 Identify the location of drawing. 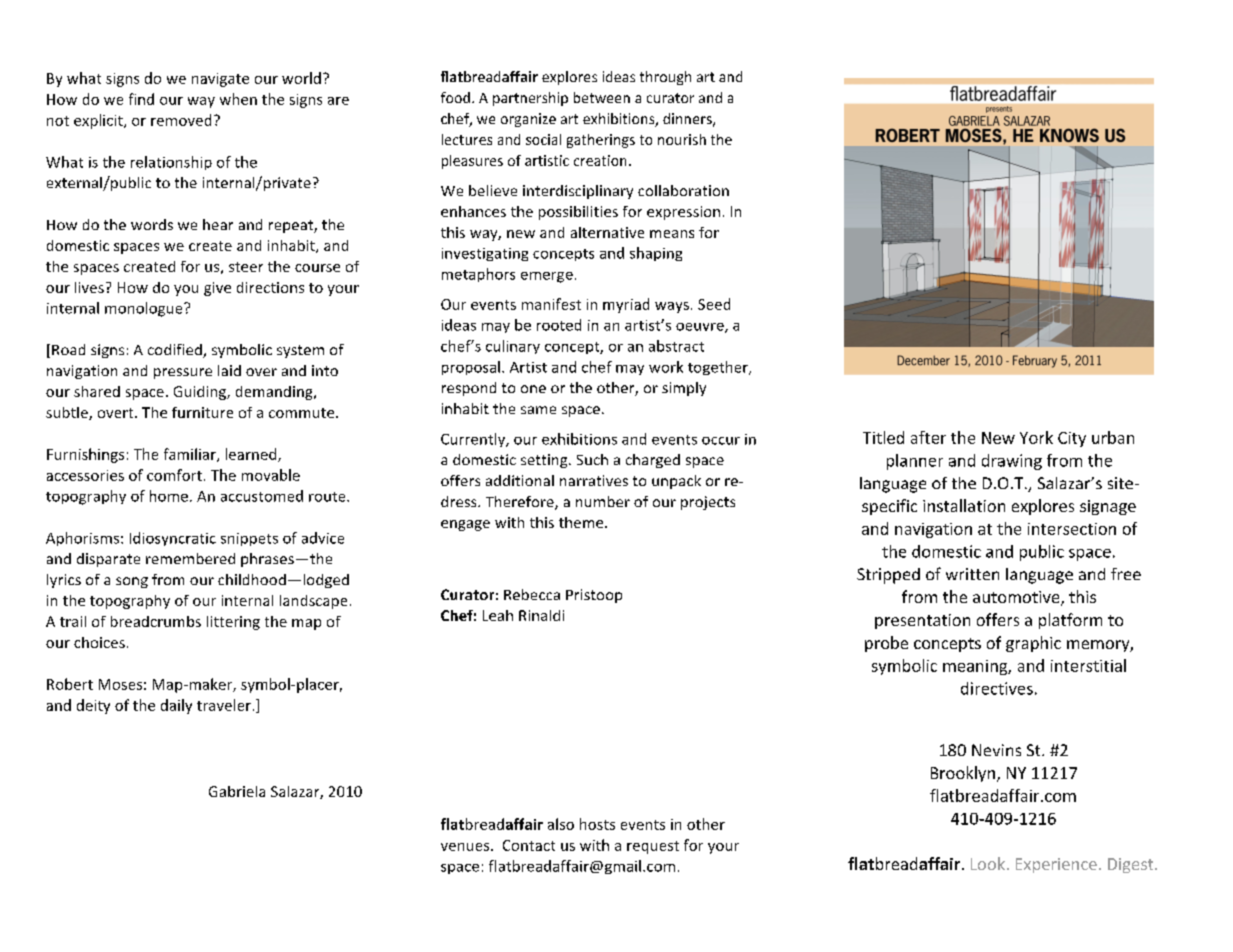
(1012, 462).
